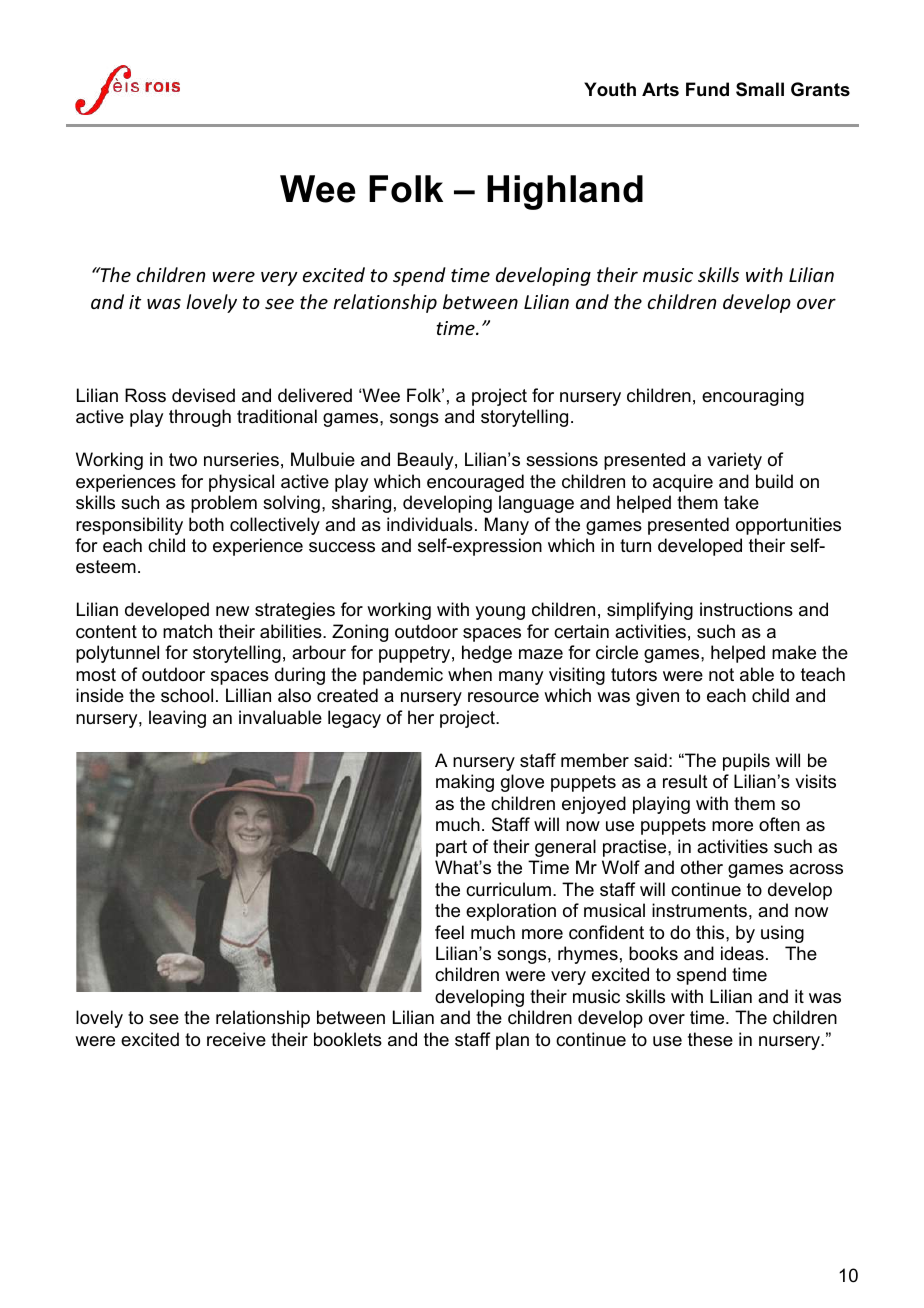  I want to click on Youth, so click(610, 89).
